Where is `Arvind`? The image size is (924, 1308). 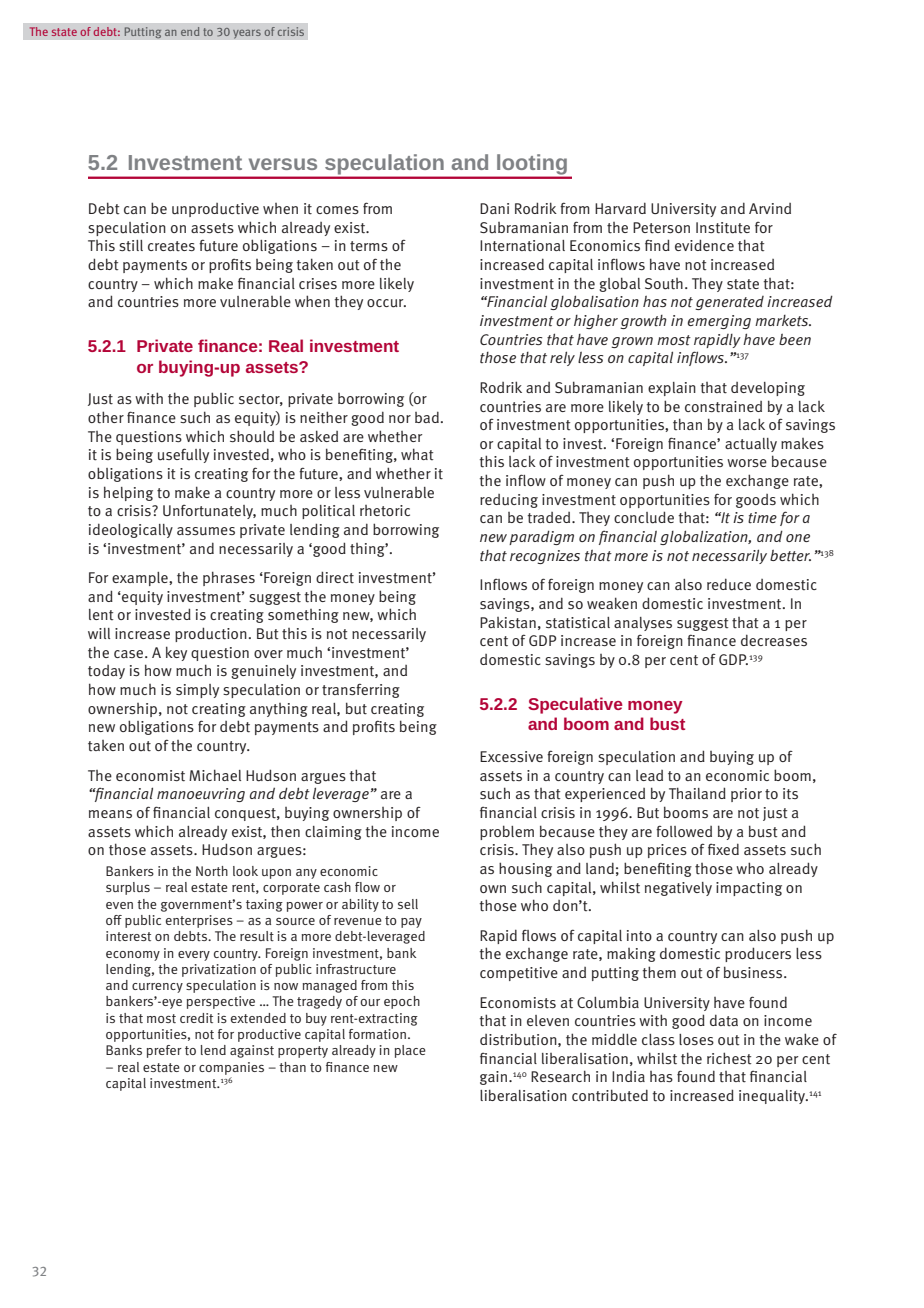 Arvind is located at coordinates (770, 208).
